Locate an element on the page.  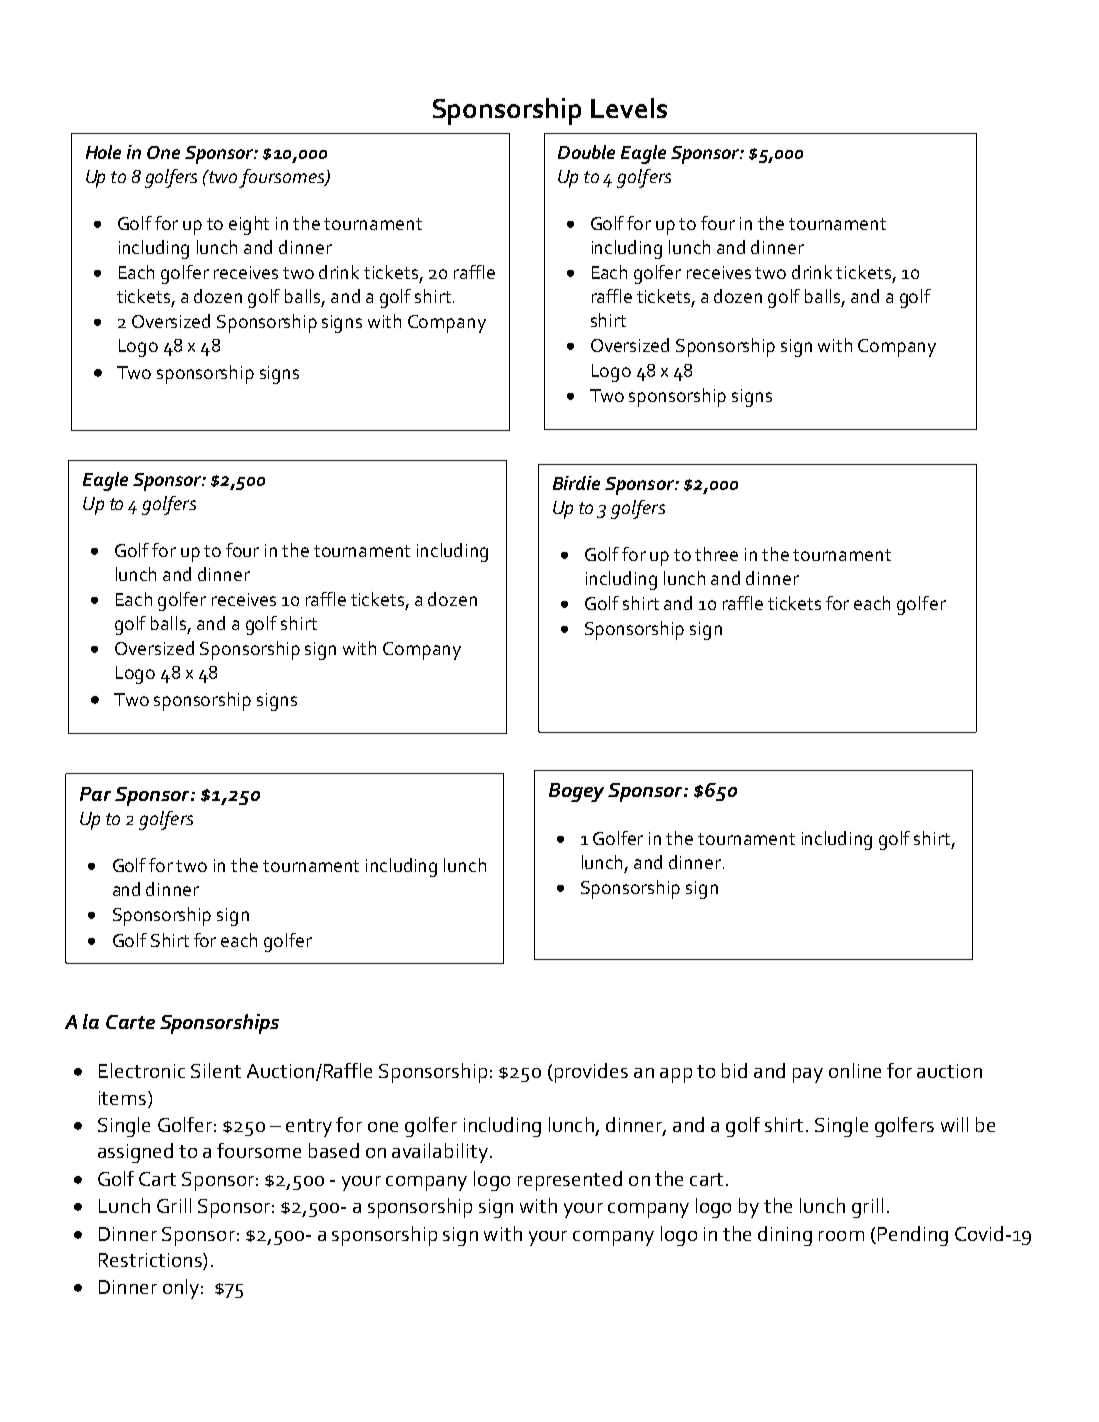
eight is located at coordinates (249, 225).
